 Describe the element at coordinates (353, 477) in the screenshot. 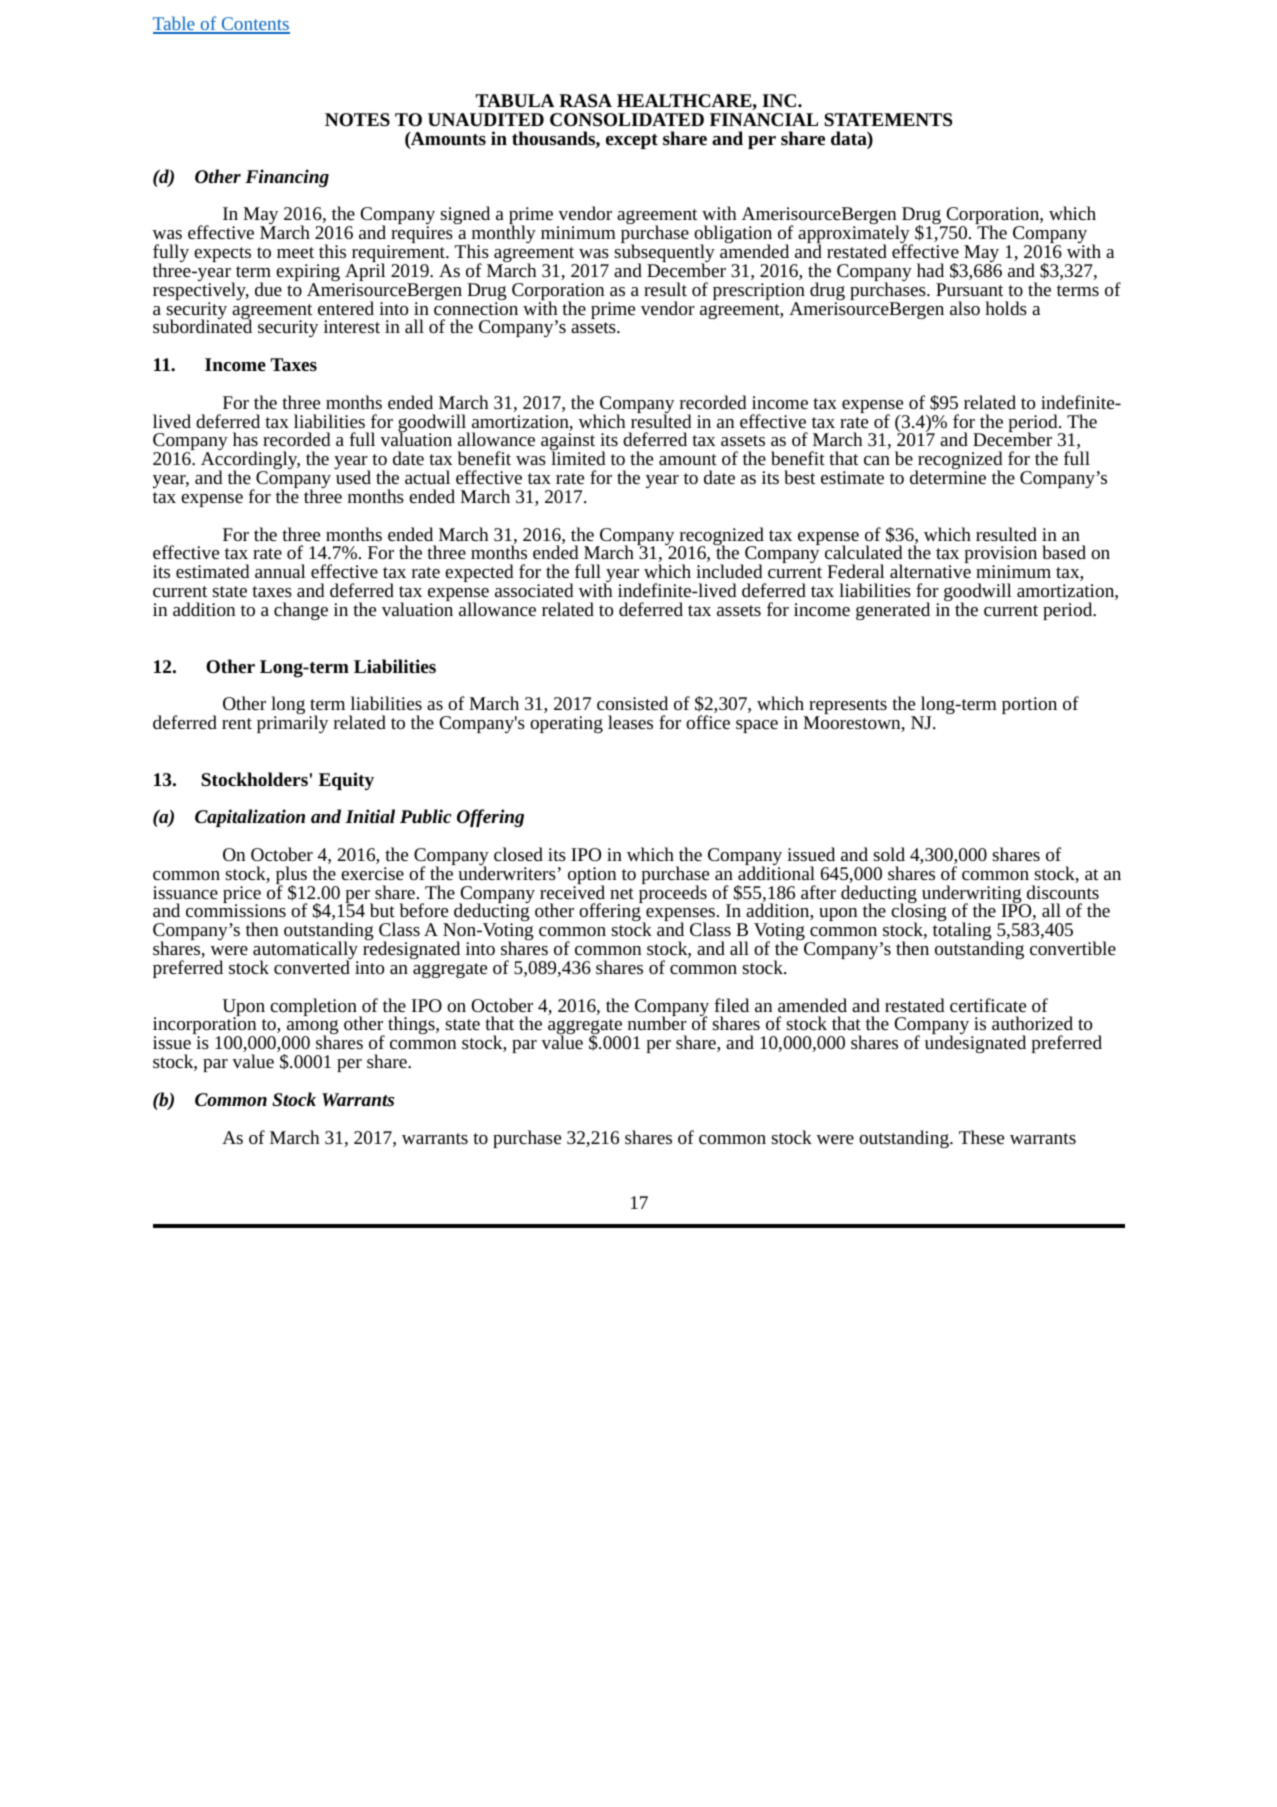

I see `used` at that location.
